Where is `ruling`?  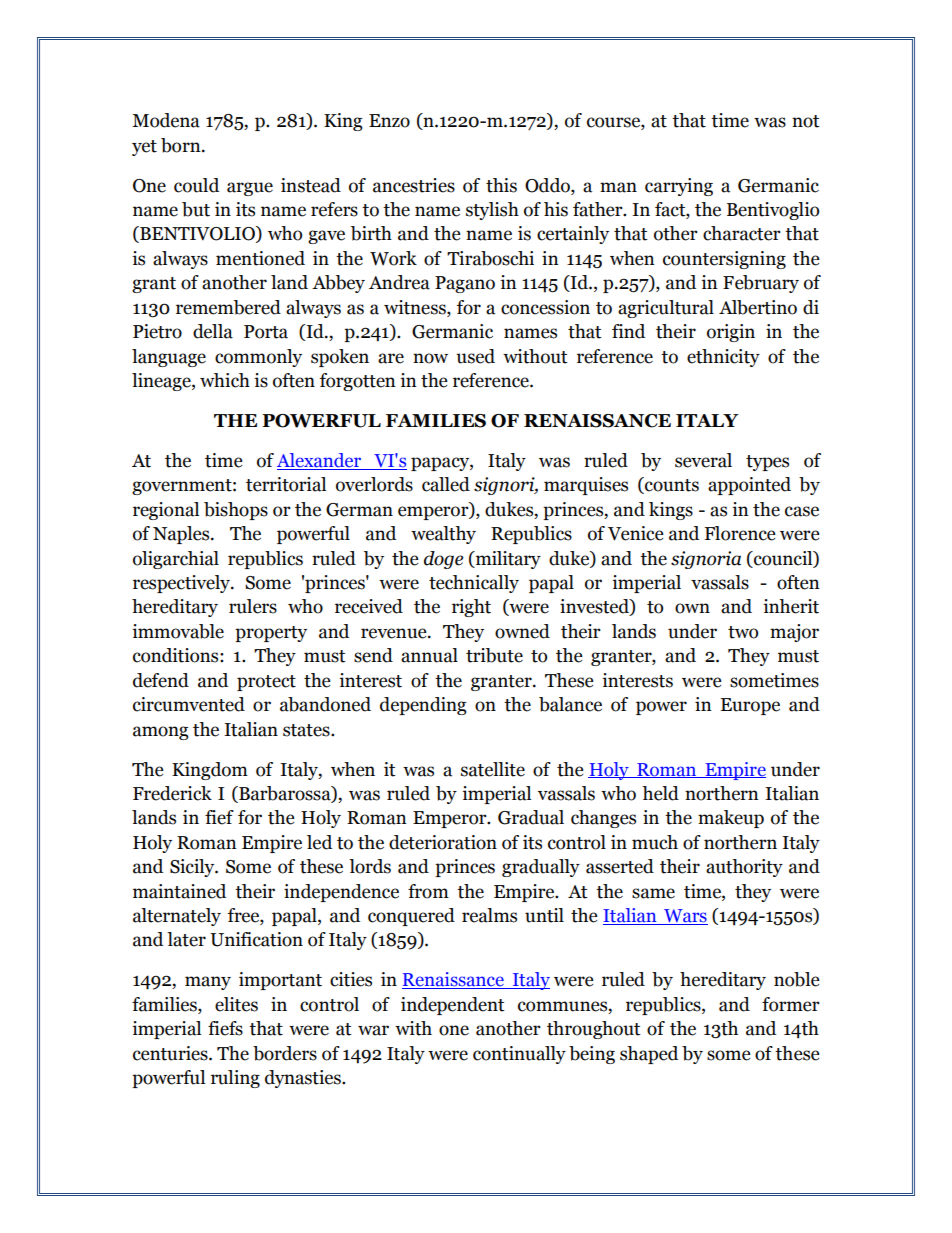 ruling is located at coordinates (235, 1079).
